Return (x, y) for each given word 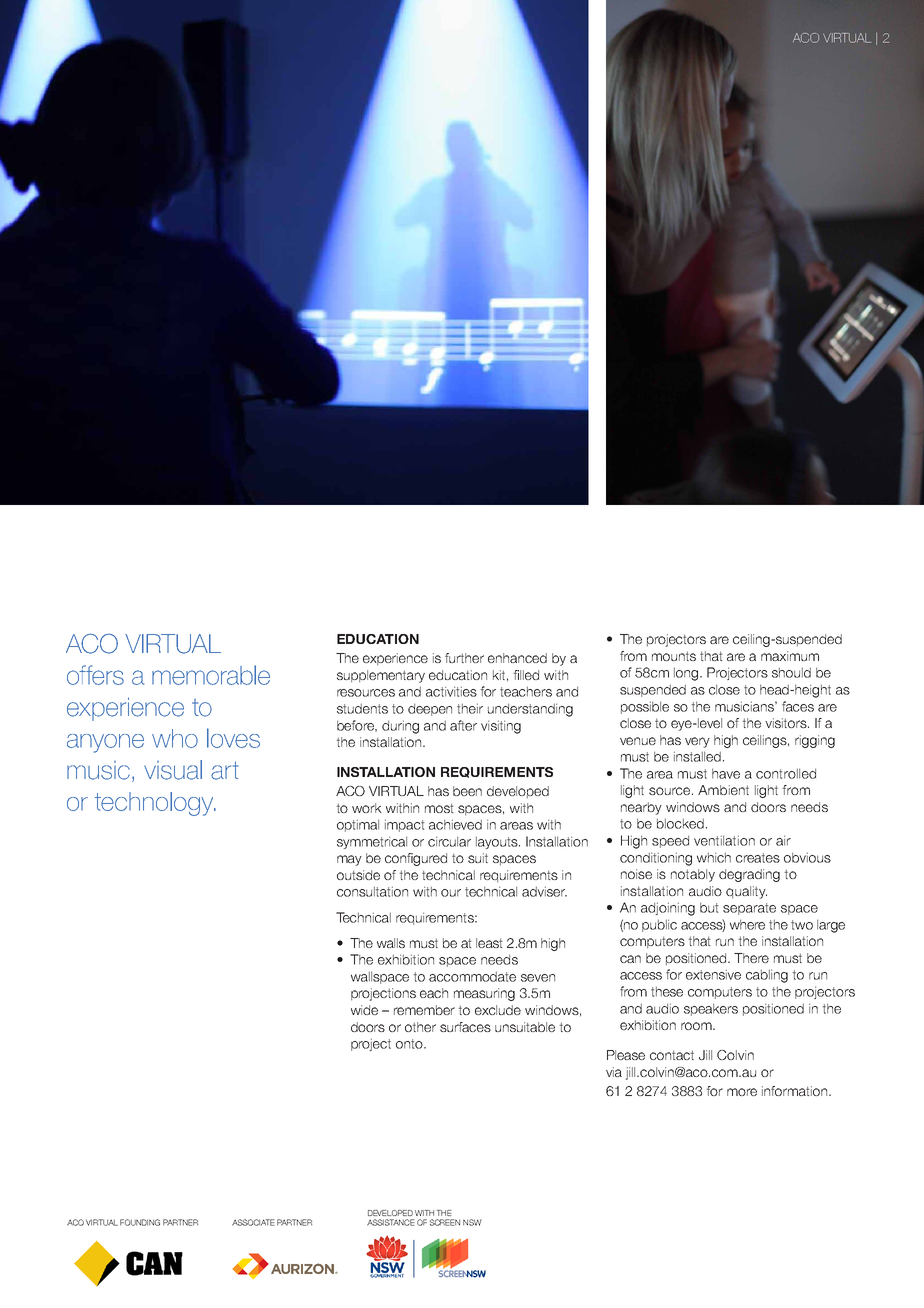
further (464, 658)
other (420, 1027)
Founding (140, 1222)
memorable (211, 675)
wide (364, 1010)
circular (449, 841)
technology (155, 804)
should (791, 672)
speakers (711, 1009)
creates (758, 858)
